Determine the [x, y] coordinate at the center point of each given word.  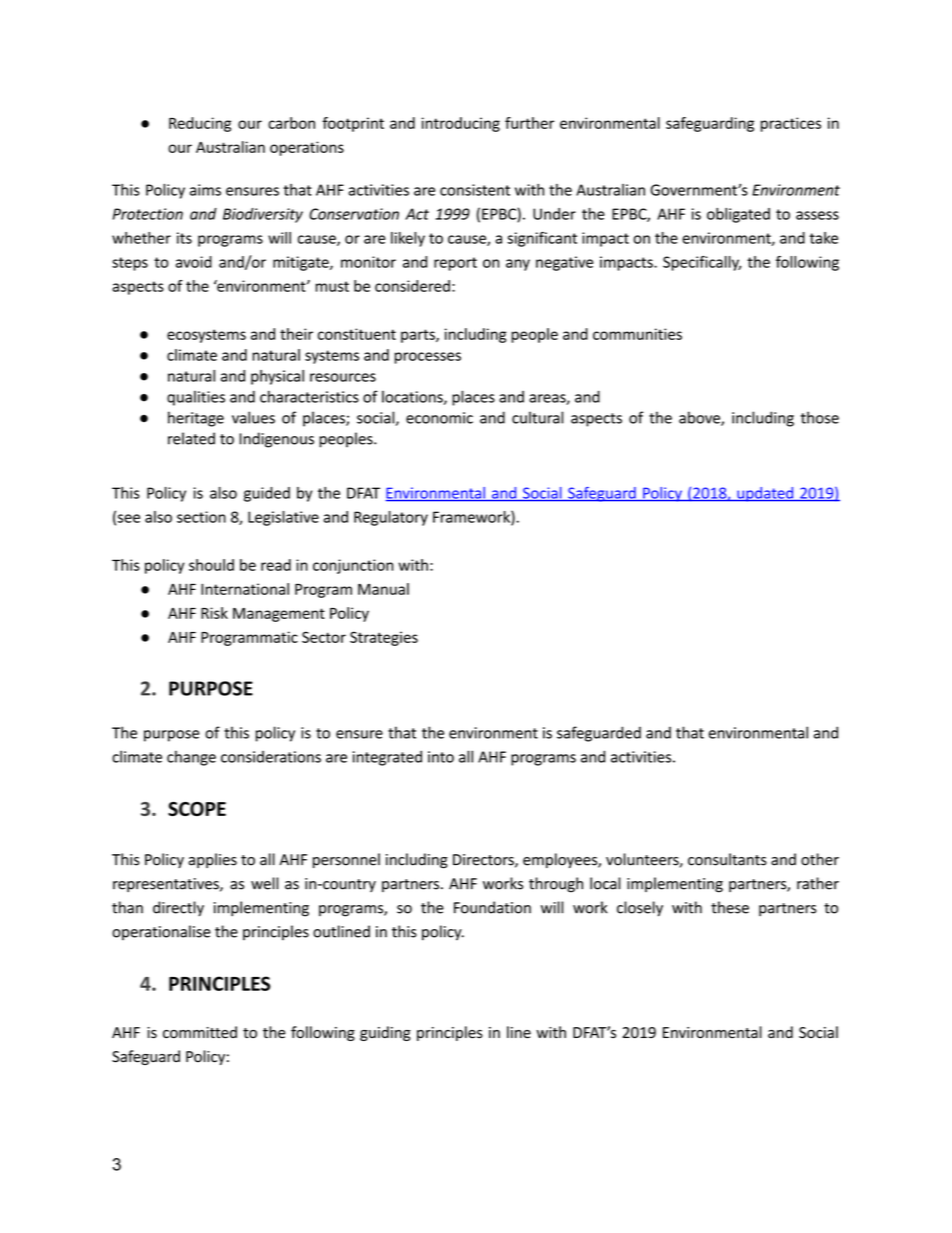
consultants [727, 859]
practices [791, 124]
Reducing [200, 124]
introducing [461, 124]
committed [200, 1032]
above [700, 418]
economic [439, 418]
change [191, 758]
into [441, 757]
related [191, 438]
